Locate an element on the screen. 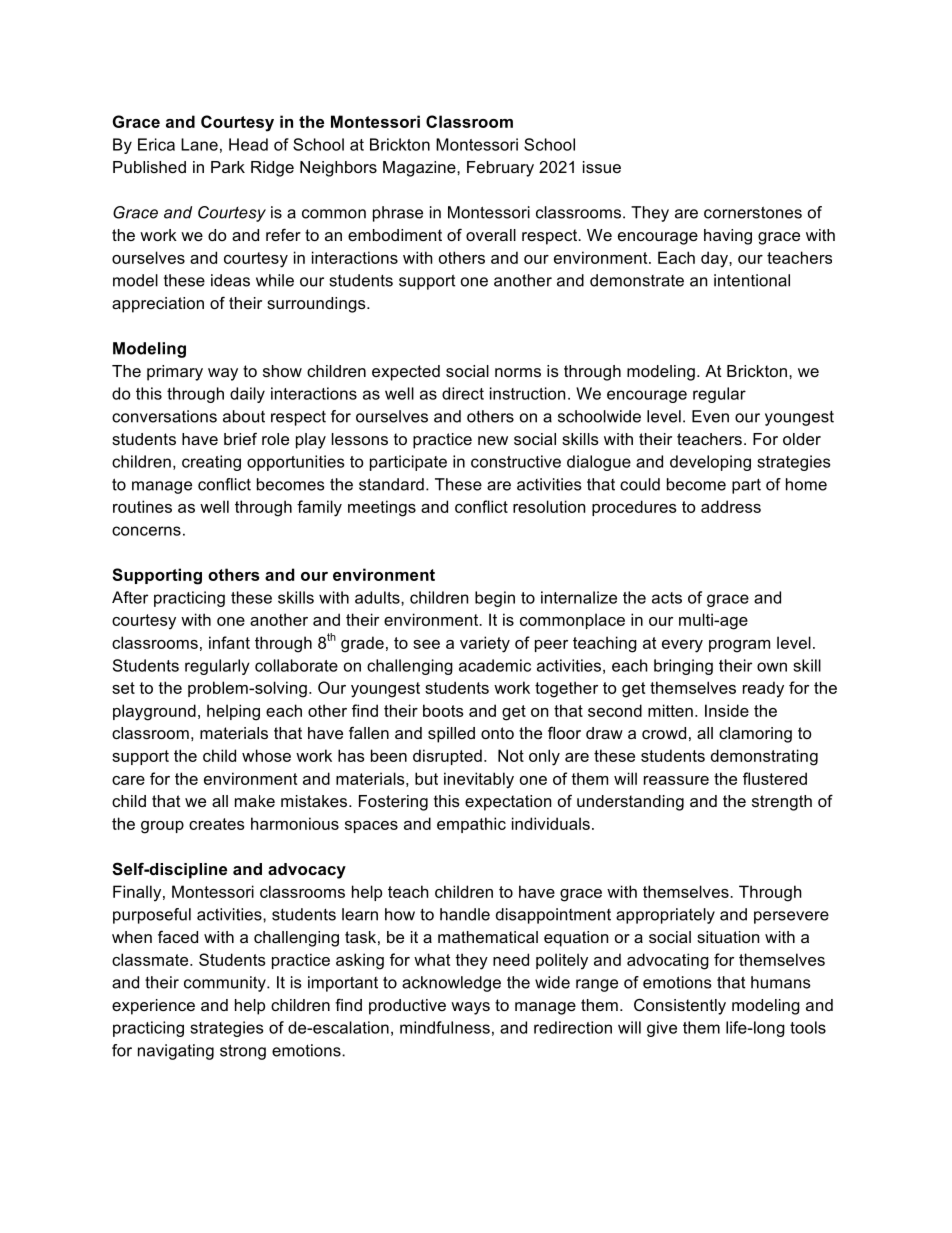 This screenshot has height=1233, width=952. navigating is located at coordinates (176, 1052).
